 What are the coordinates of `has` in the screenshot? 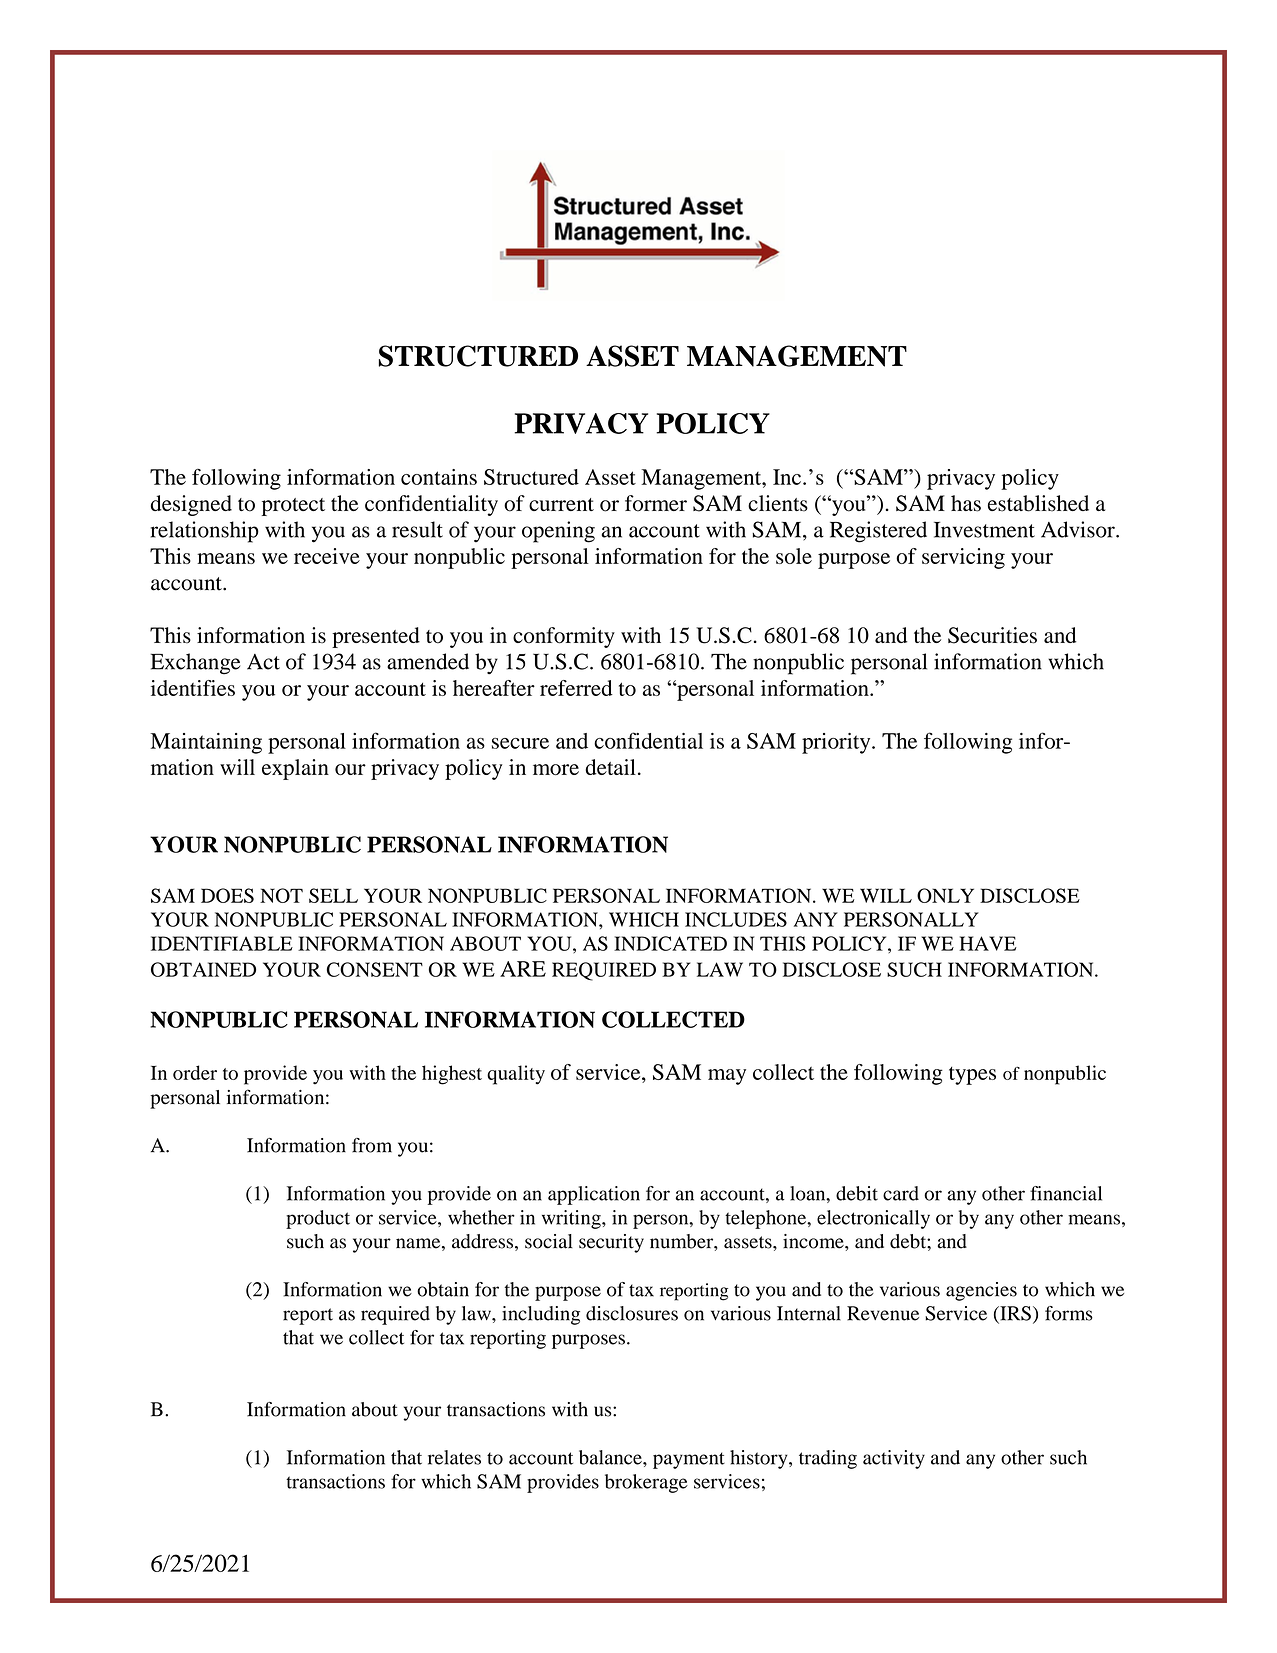 It's located at (966, 503).
